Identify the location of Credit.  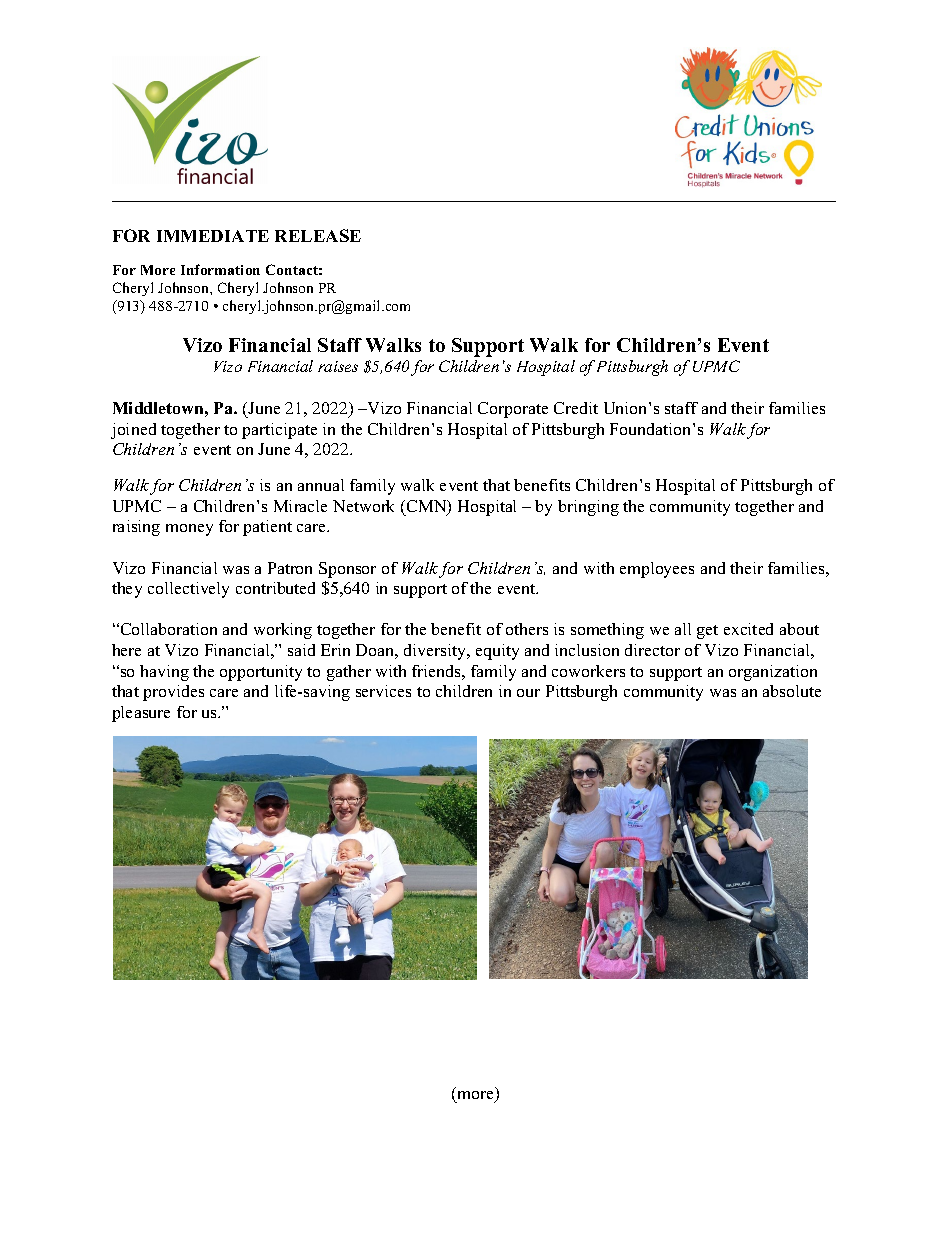
(576, 408).
